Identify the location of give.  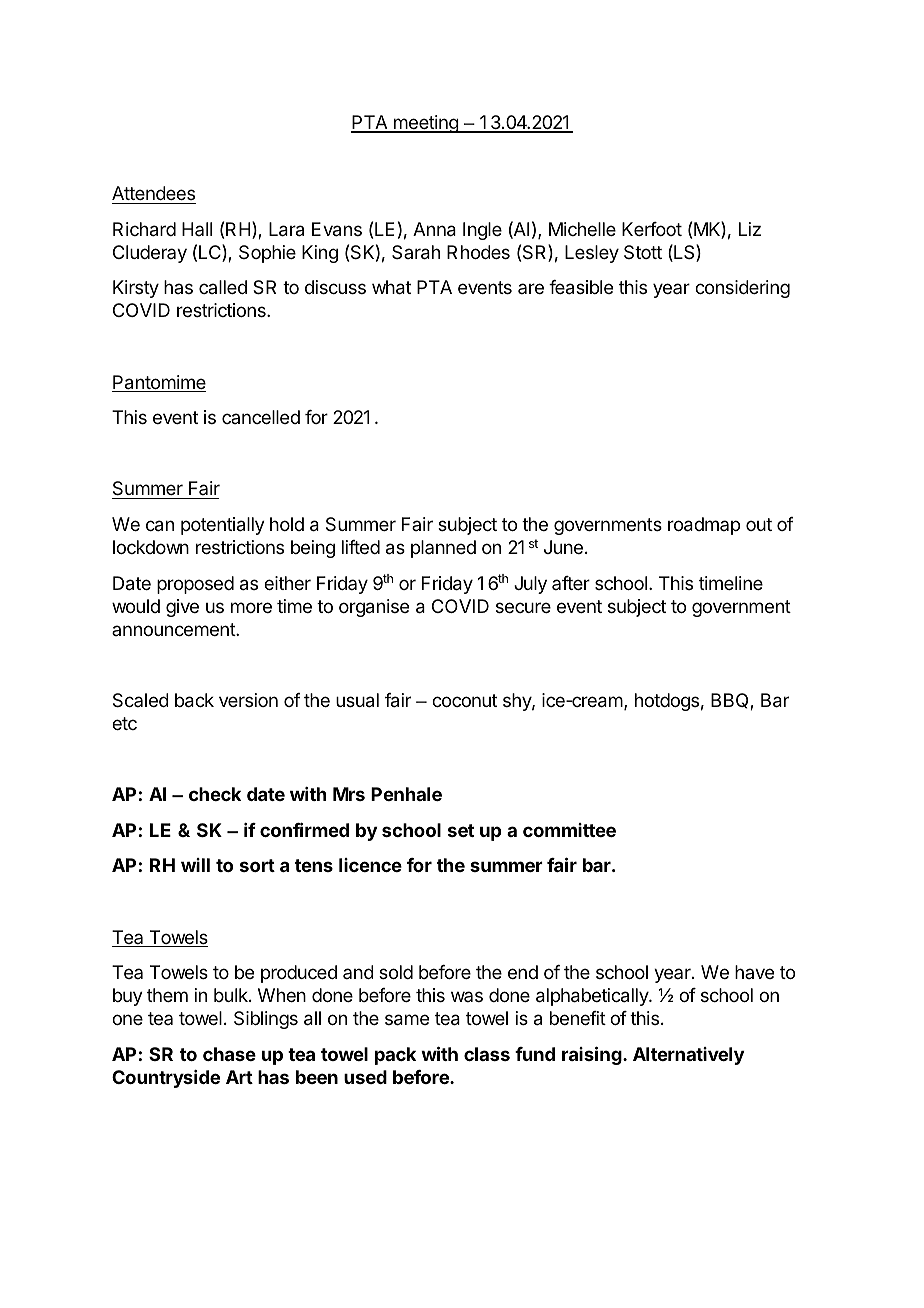
(182, 608).
